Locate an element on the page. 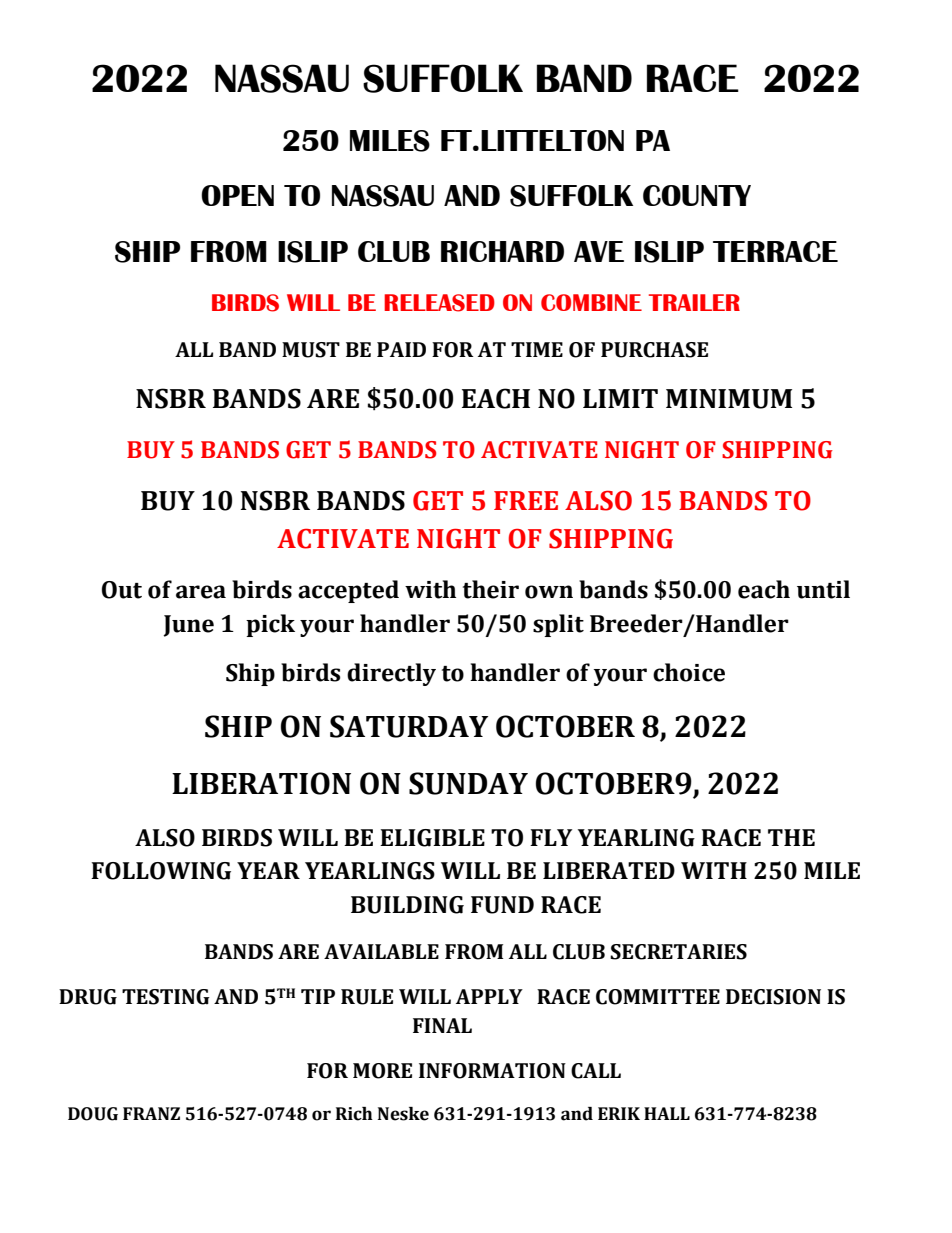  HALL is located at coordinates (667, 1113).
